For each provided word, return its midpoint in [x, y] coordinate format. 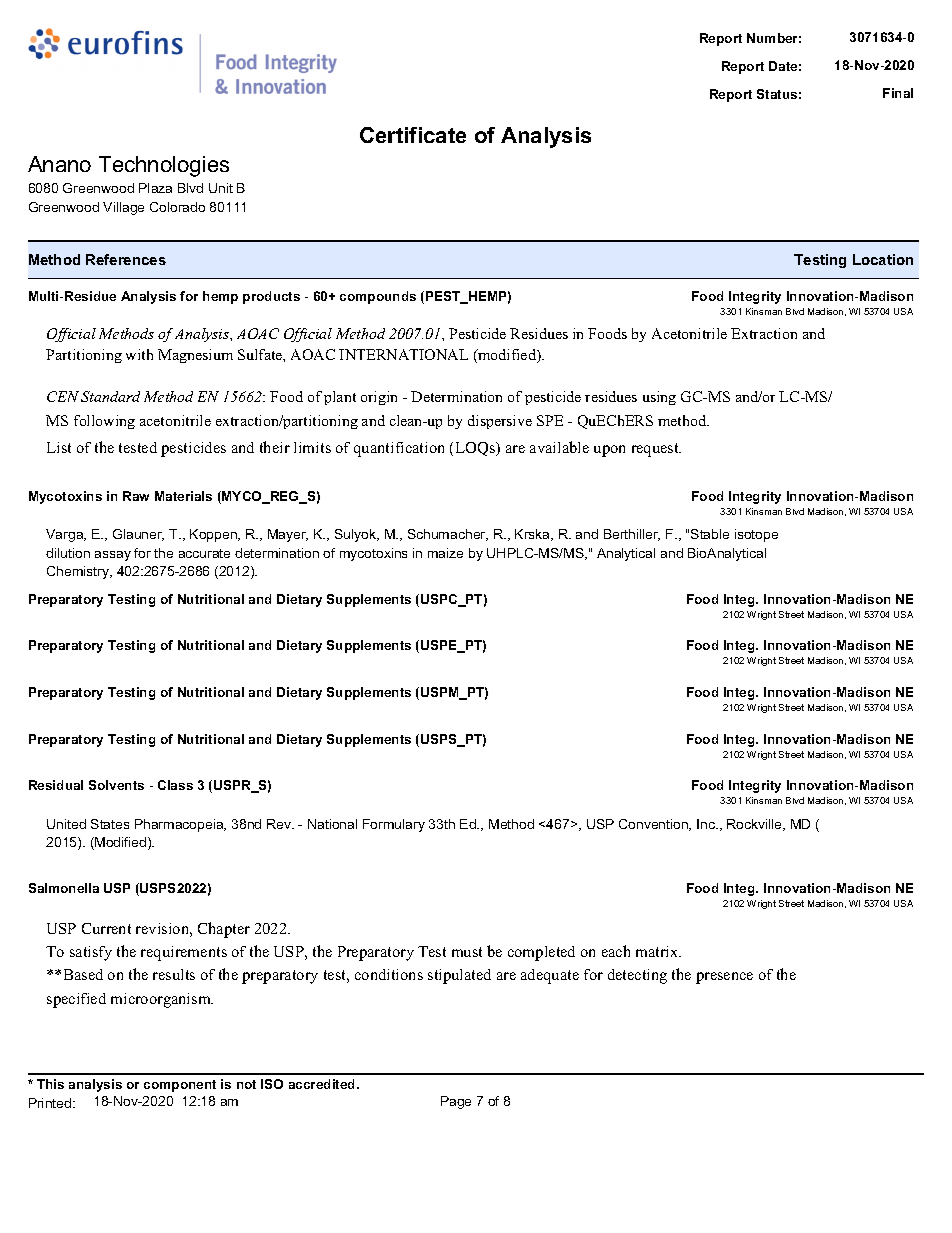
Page [456, 1102]
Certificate [413, 135]
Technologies [164, 166]
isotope [756, 535]
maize [445, 553]
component [180, 1086]
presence [724, 978]
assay [113, 556]
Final [898, 93]
